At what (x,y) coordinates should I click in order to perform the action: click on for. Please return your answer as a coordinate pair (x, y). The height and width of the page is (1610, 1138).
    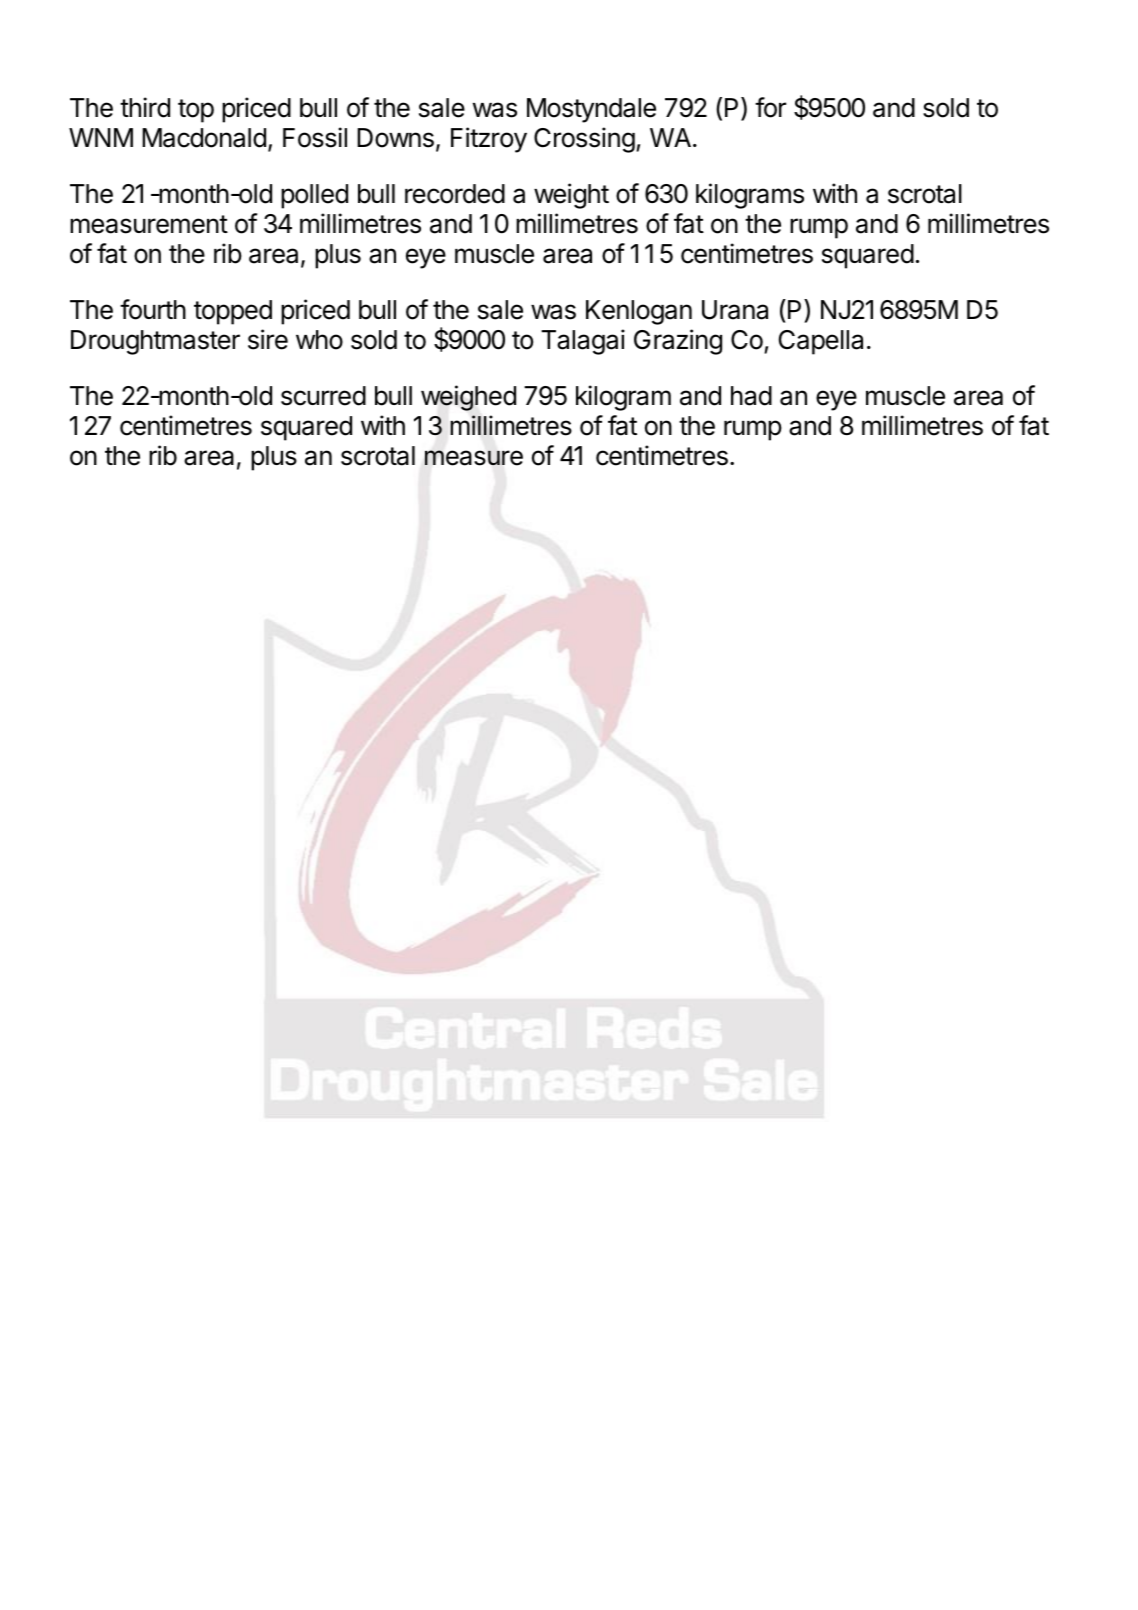
    Looking at the image, I should click on (770, 107).
